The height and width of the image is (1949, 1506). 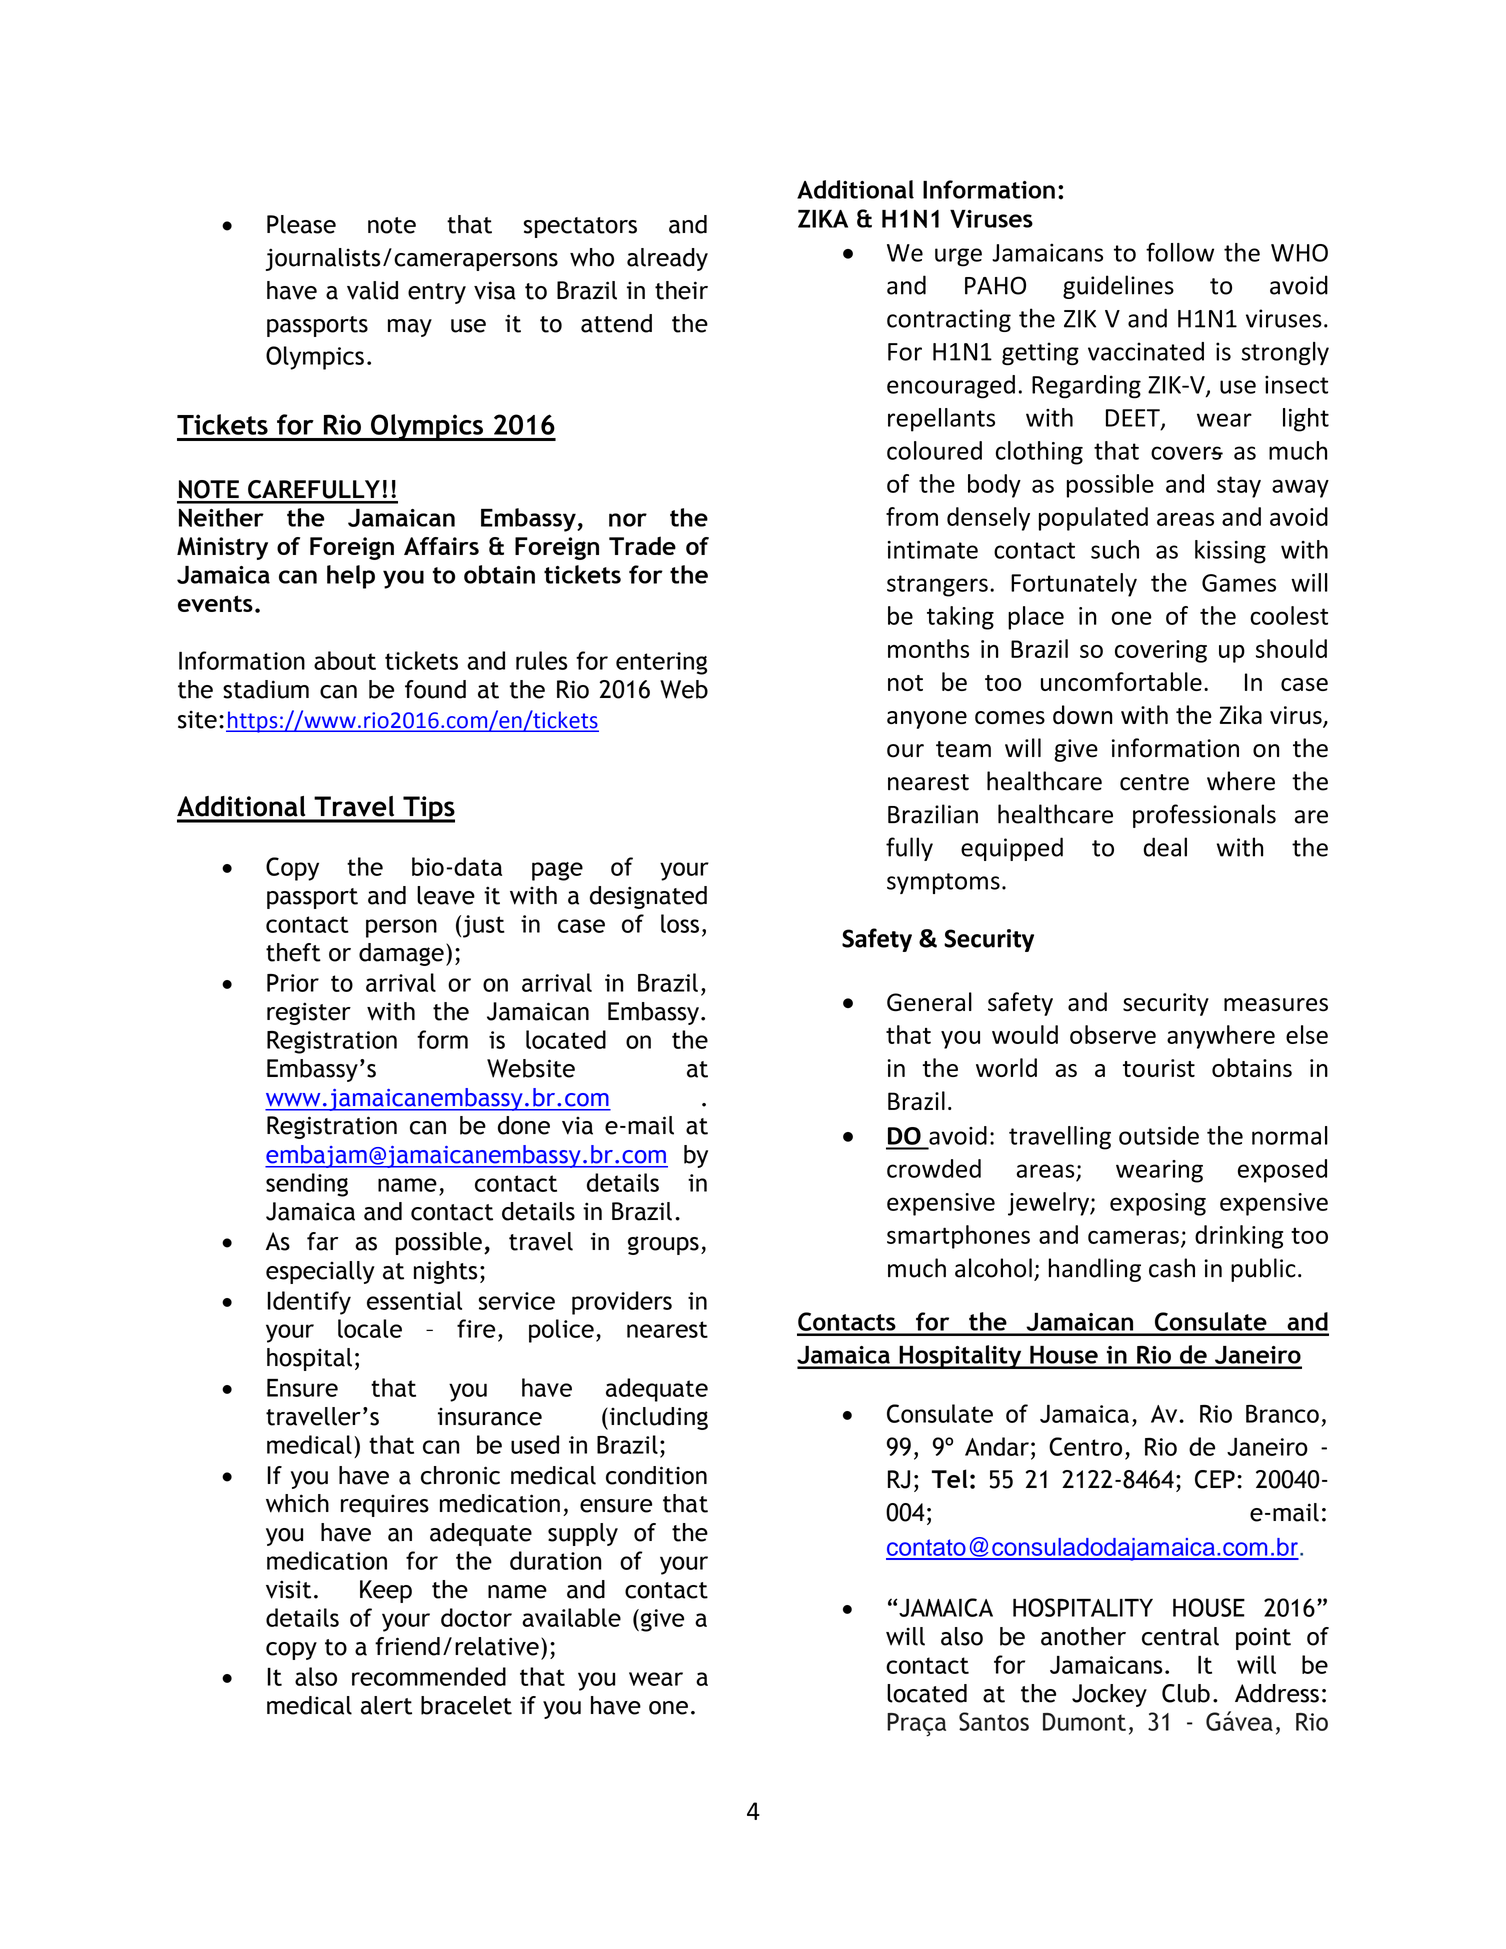 I want to click on their, so click(x=681, y=290).
